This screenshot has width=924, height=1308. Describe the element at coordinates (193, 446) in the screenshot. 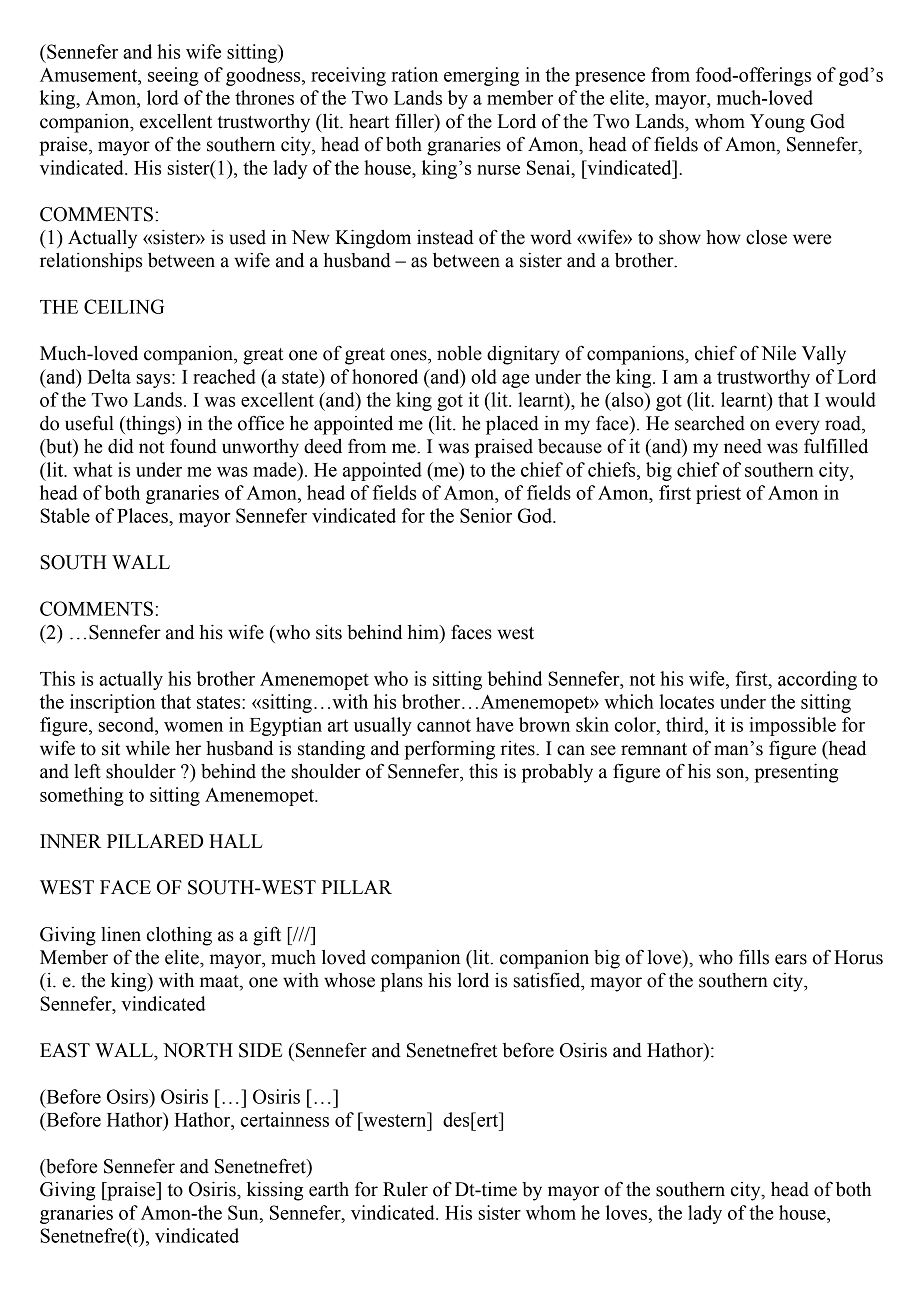

I see `found` at that location.
